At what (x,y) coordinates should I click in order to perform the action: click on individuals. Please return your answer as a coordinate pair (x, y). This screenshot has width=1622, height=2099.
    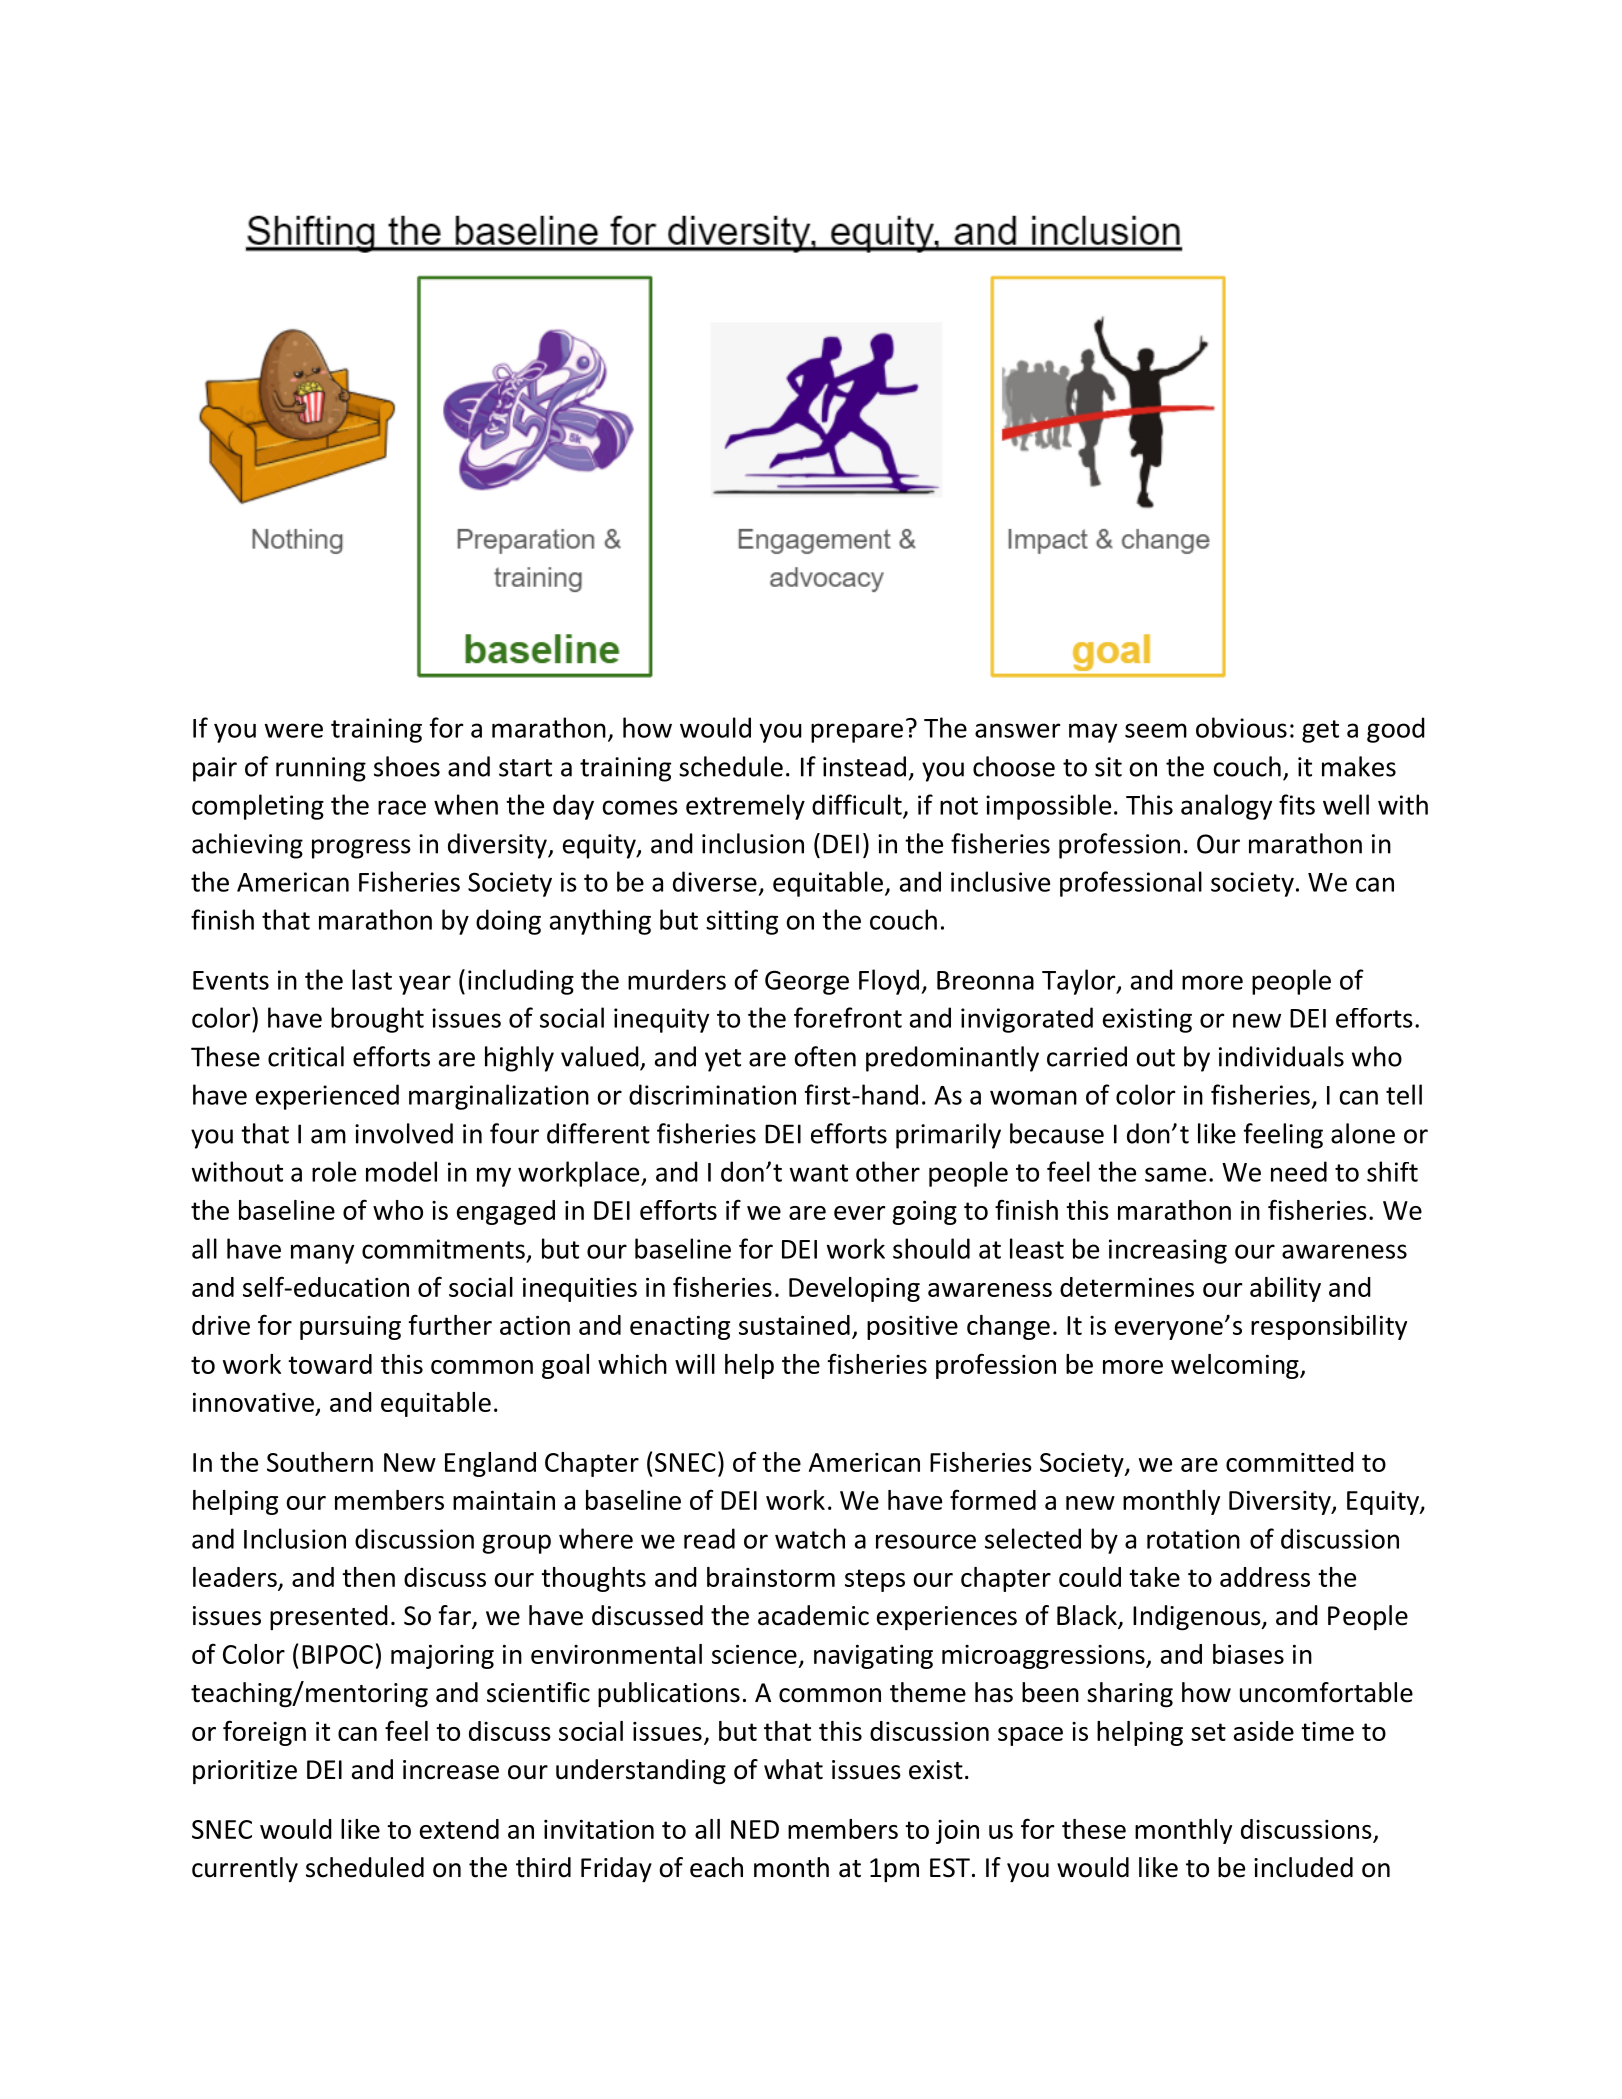
    Looking at the image, I should click on (1281, 1056).
